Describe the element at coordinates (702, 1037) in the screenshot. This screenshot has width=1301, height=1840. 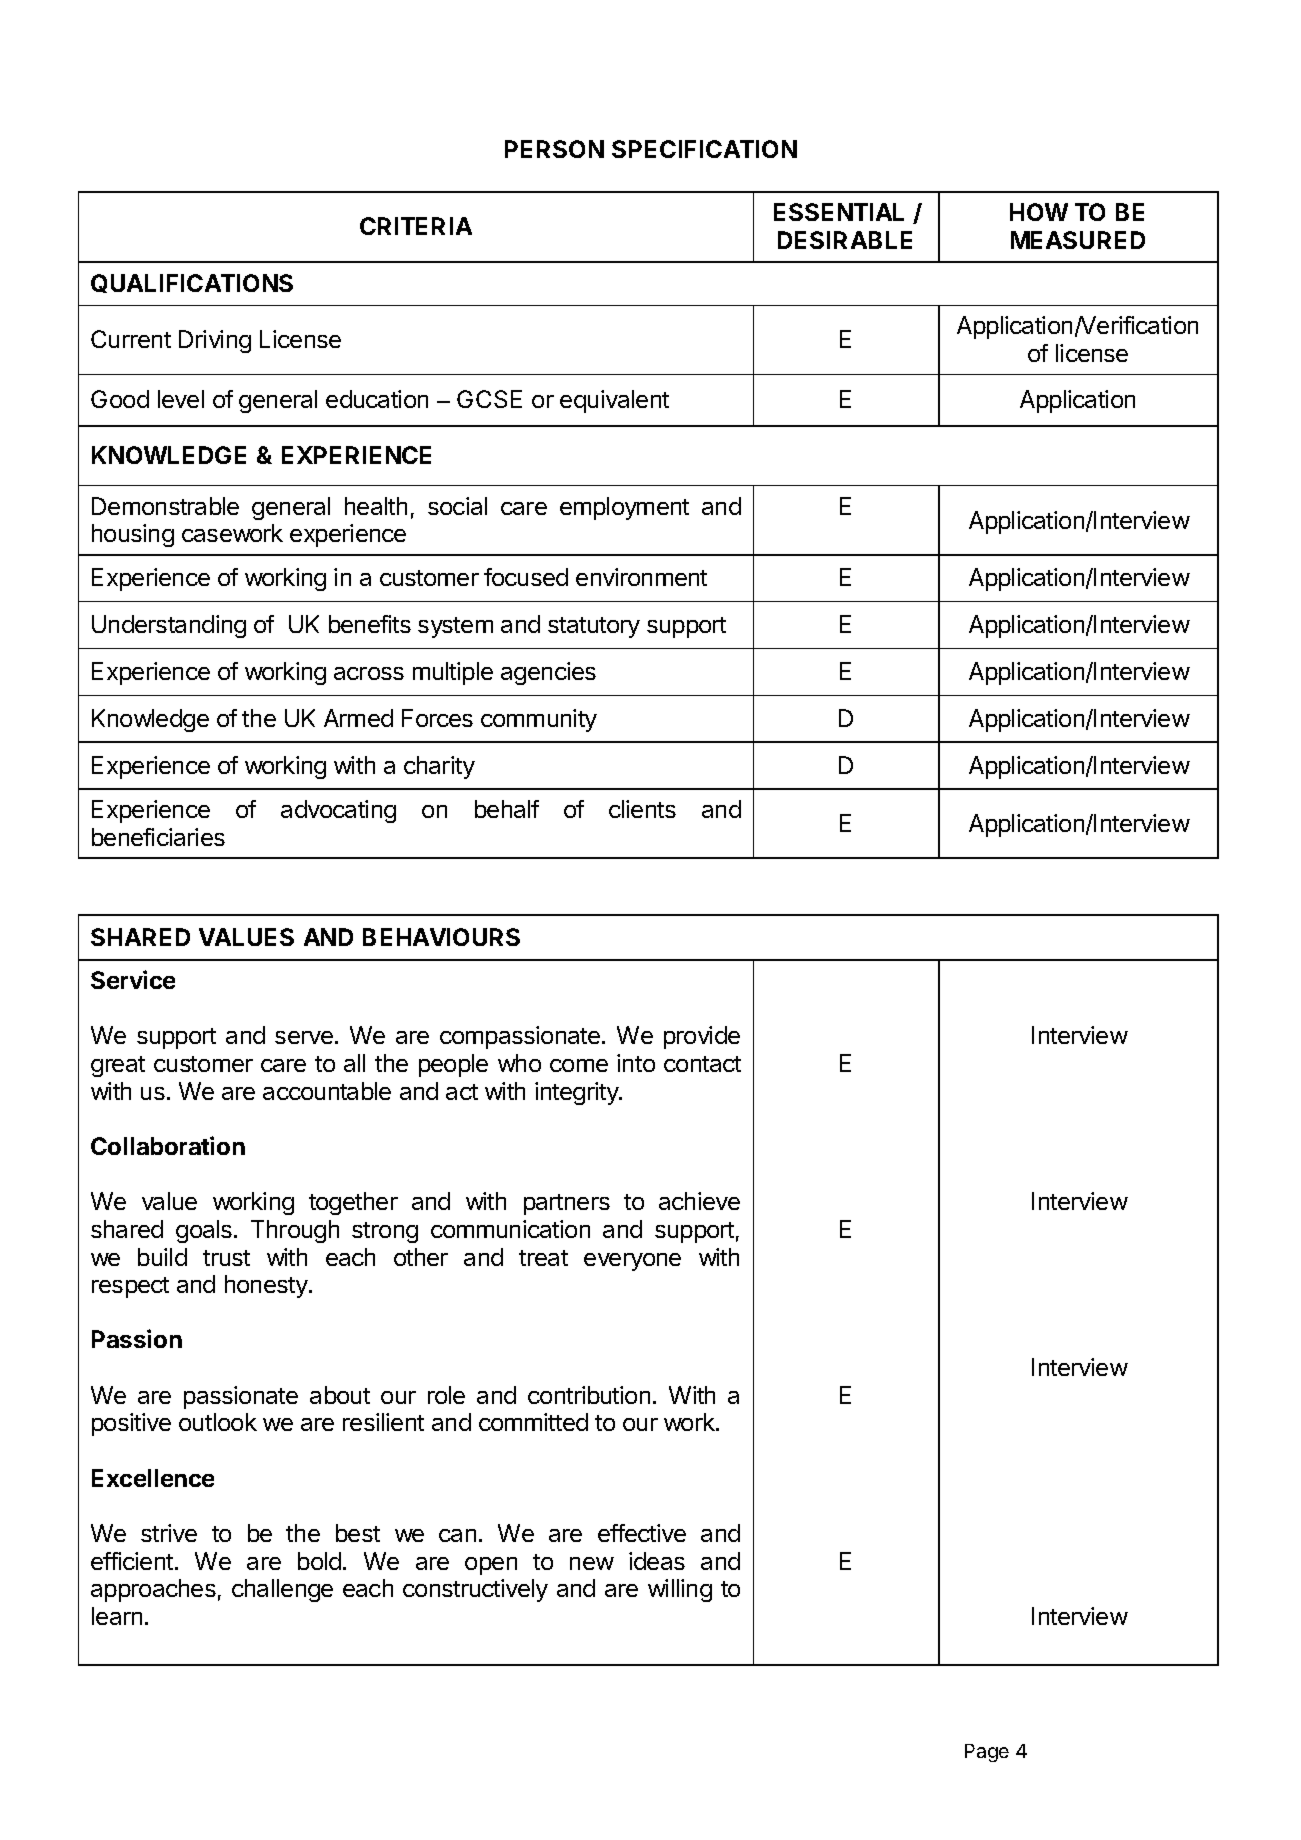
I see `provide` at that location.
